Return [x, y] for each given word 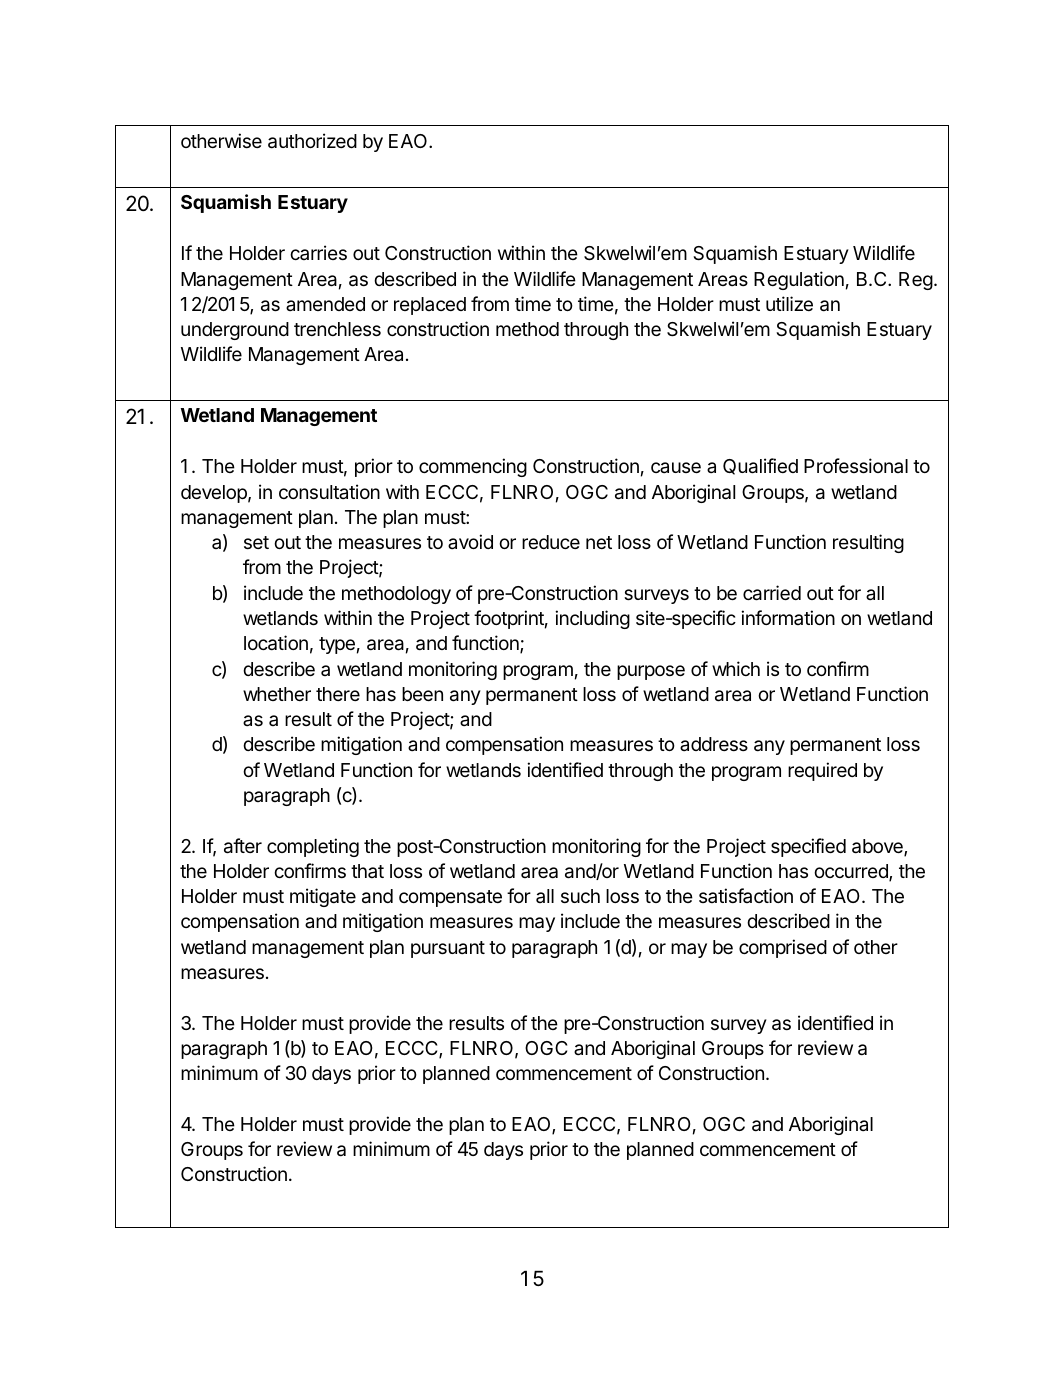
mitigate [323, 897]
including [592, 619]
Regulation [799, 280]
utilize [789, 303]
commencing [473, 467]
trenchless [337, 329]
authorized [312, 141]
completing [313, 847]
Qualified [760, 466]
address [714, 744]
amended [325, 304]
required [822, 771]
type [337, 645]
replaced [430, 306]
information [788, 617]
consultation [329, 491]
